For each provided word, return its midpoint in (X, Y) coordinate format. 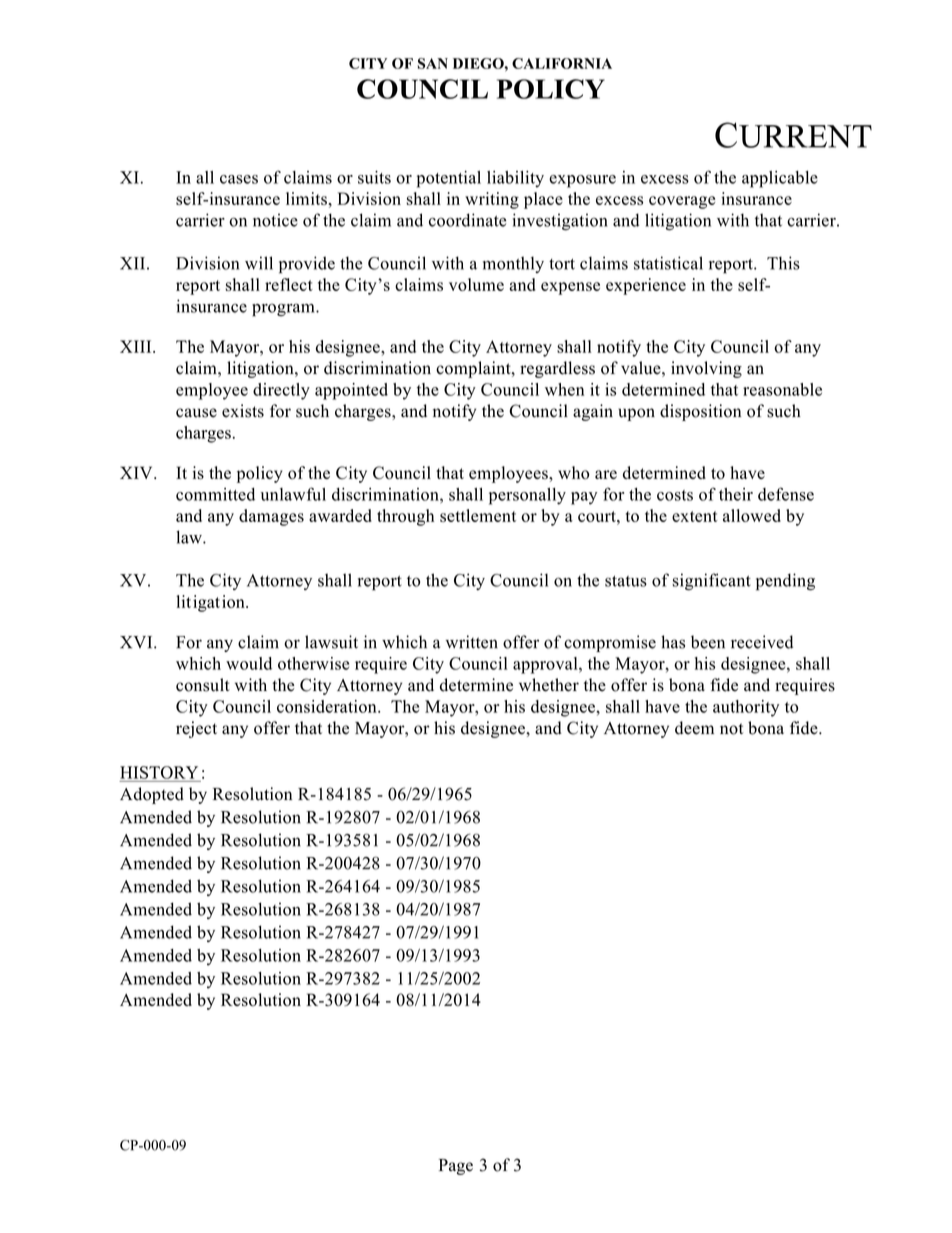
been (708, 642)
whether (549, 685)
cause (196, 413)
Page (456, 1167)
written (472, 642)
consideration (328, 706)
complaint (474, 369)
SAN (433, 63)
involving (706, 369)
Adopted (152, 795)
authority (746, 708)
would (249, 663)
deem (694, 728)
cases (239, 179)
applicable (780, 179)
